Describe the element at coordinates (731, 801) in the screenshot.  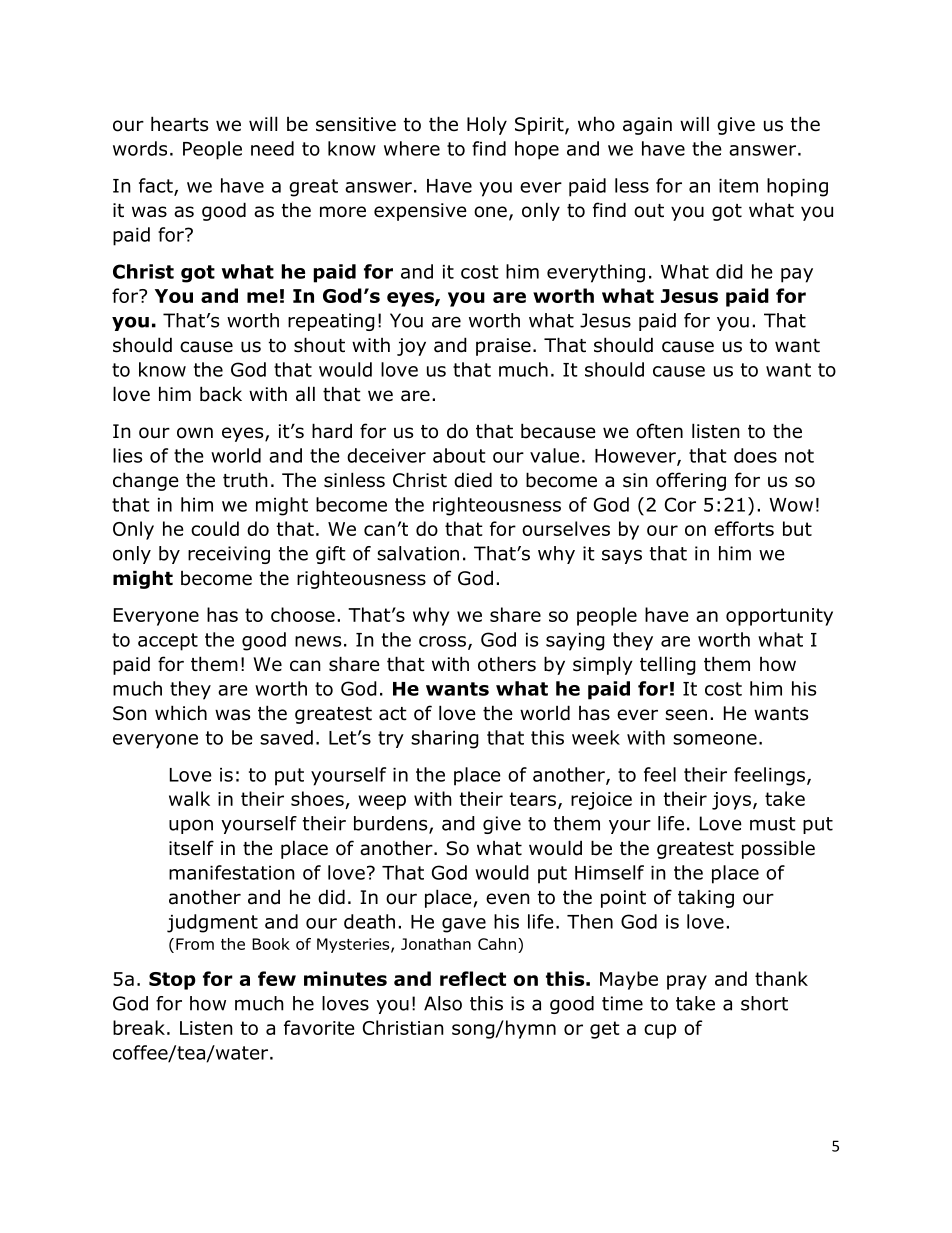
I see `joys` at that location.
